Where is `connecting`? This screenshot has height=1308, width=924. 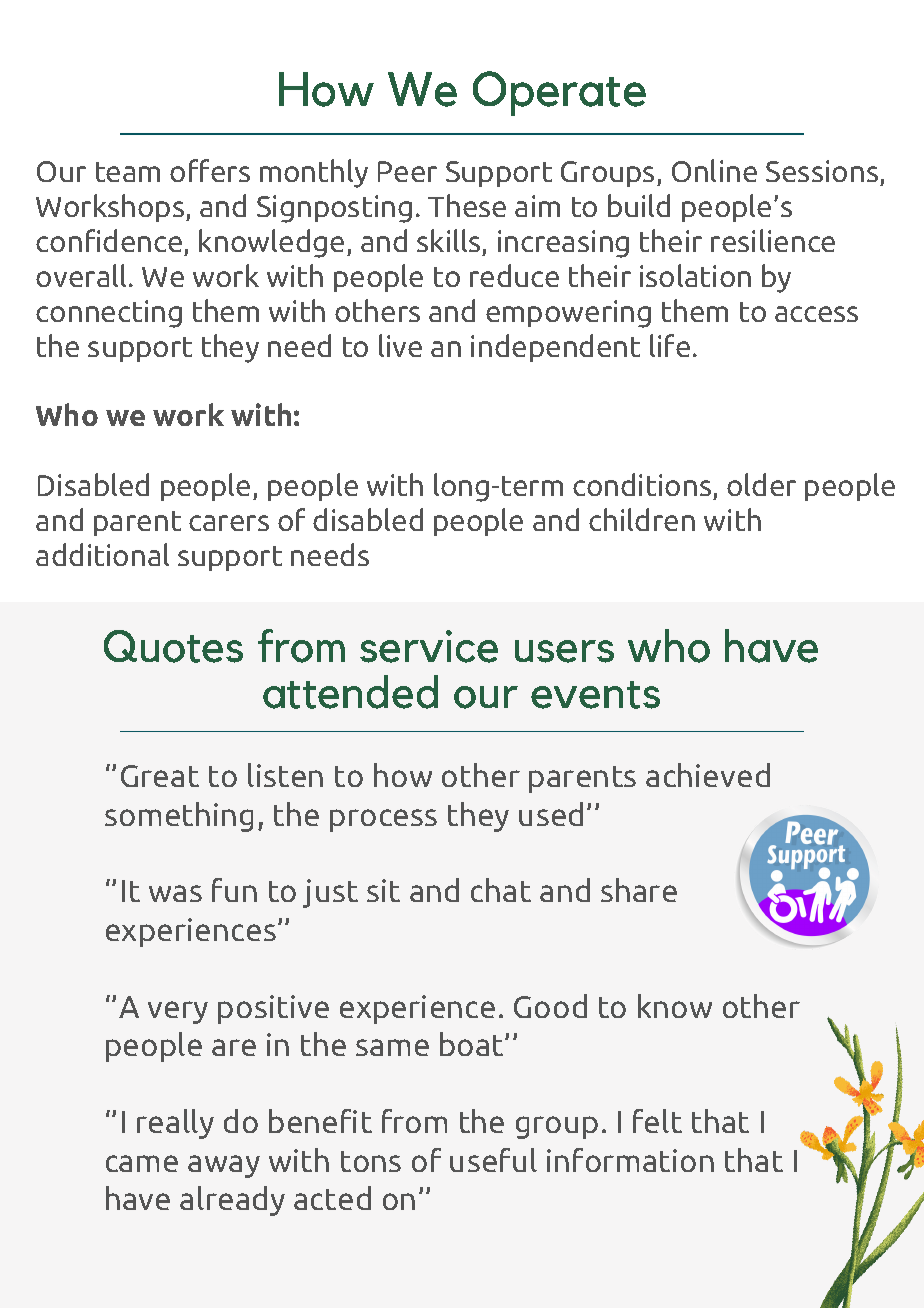 connecting is located at coordinates (109, 314).
